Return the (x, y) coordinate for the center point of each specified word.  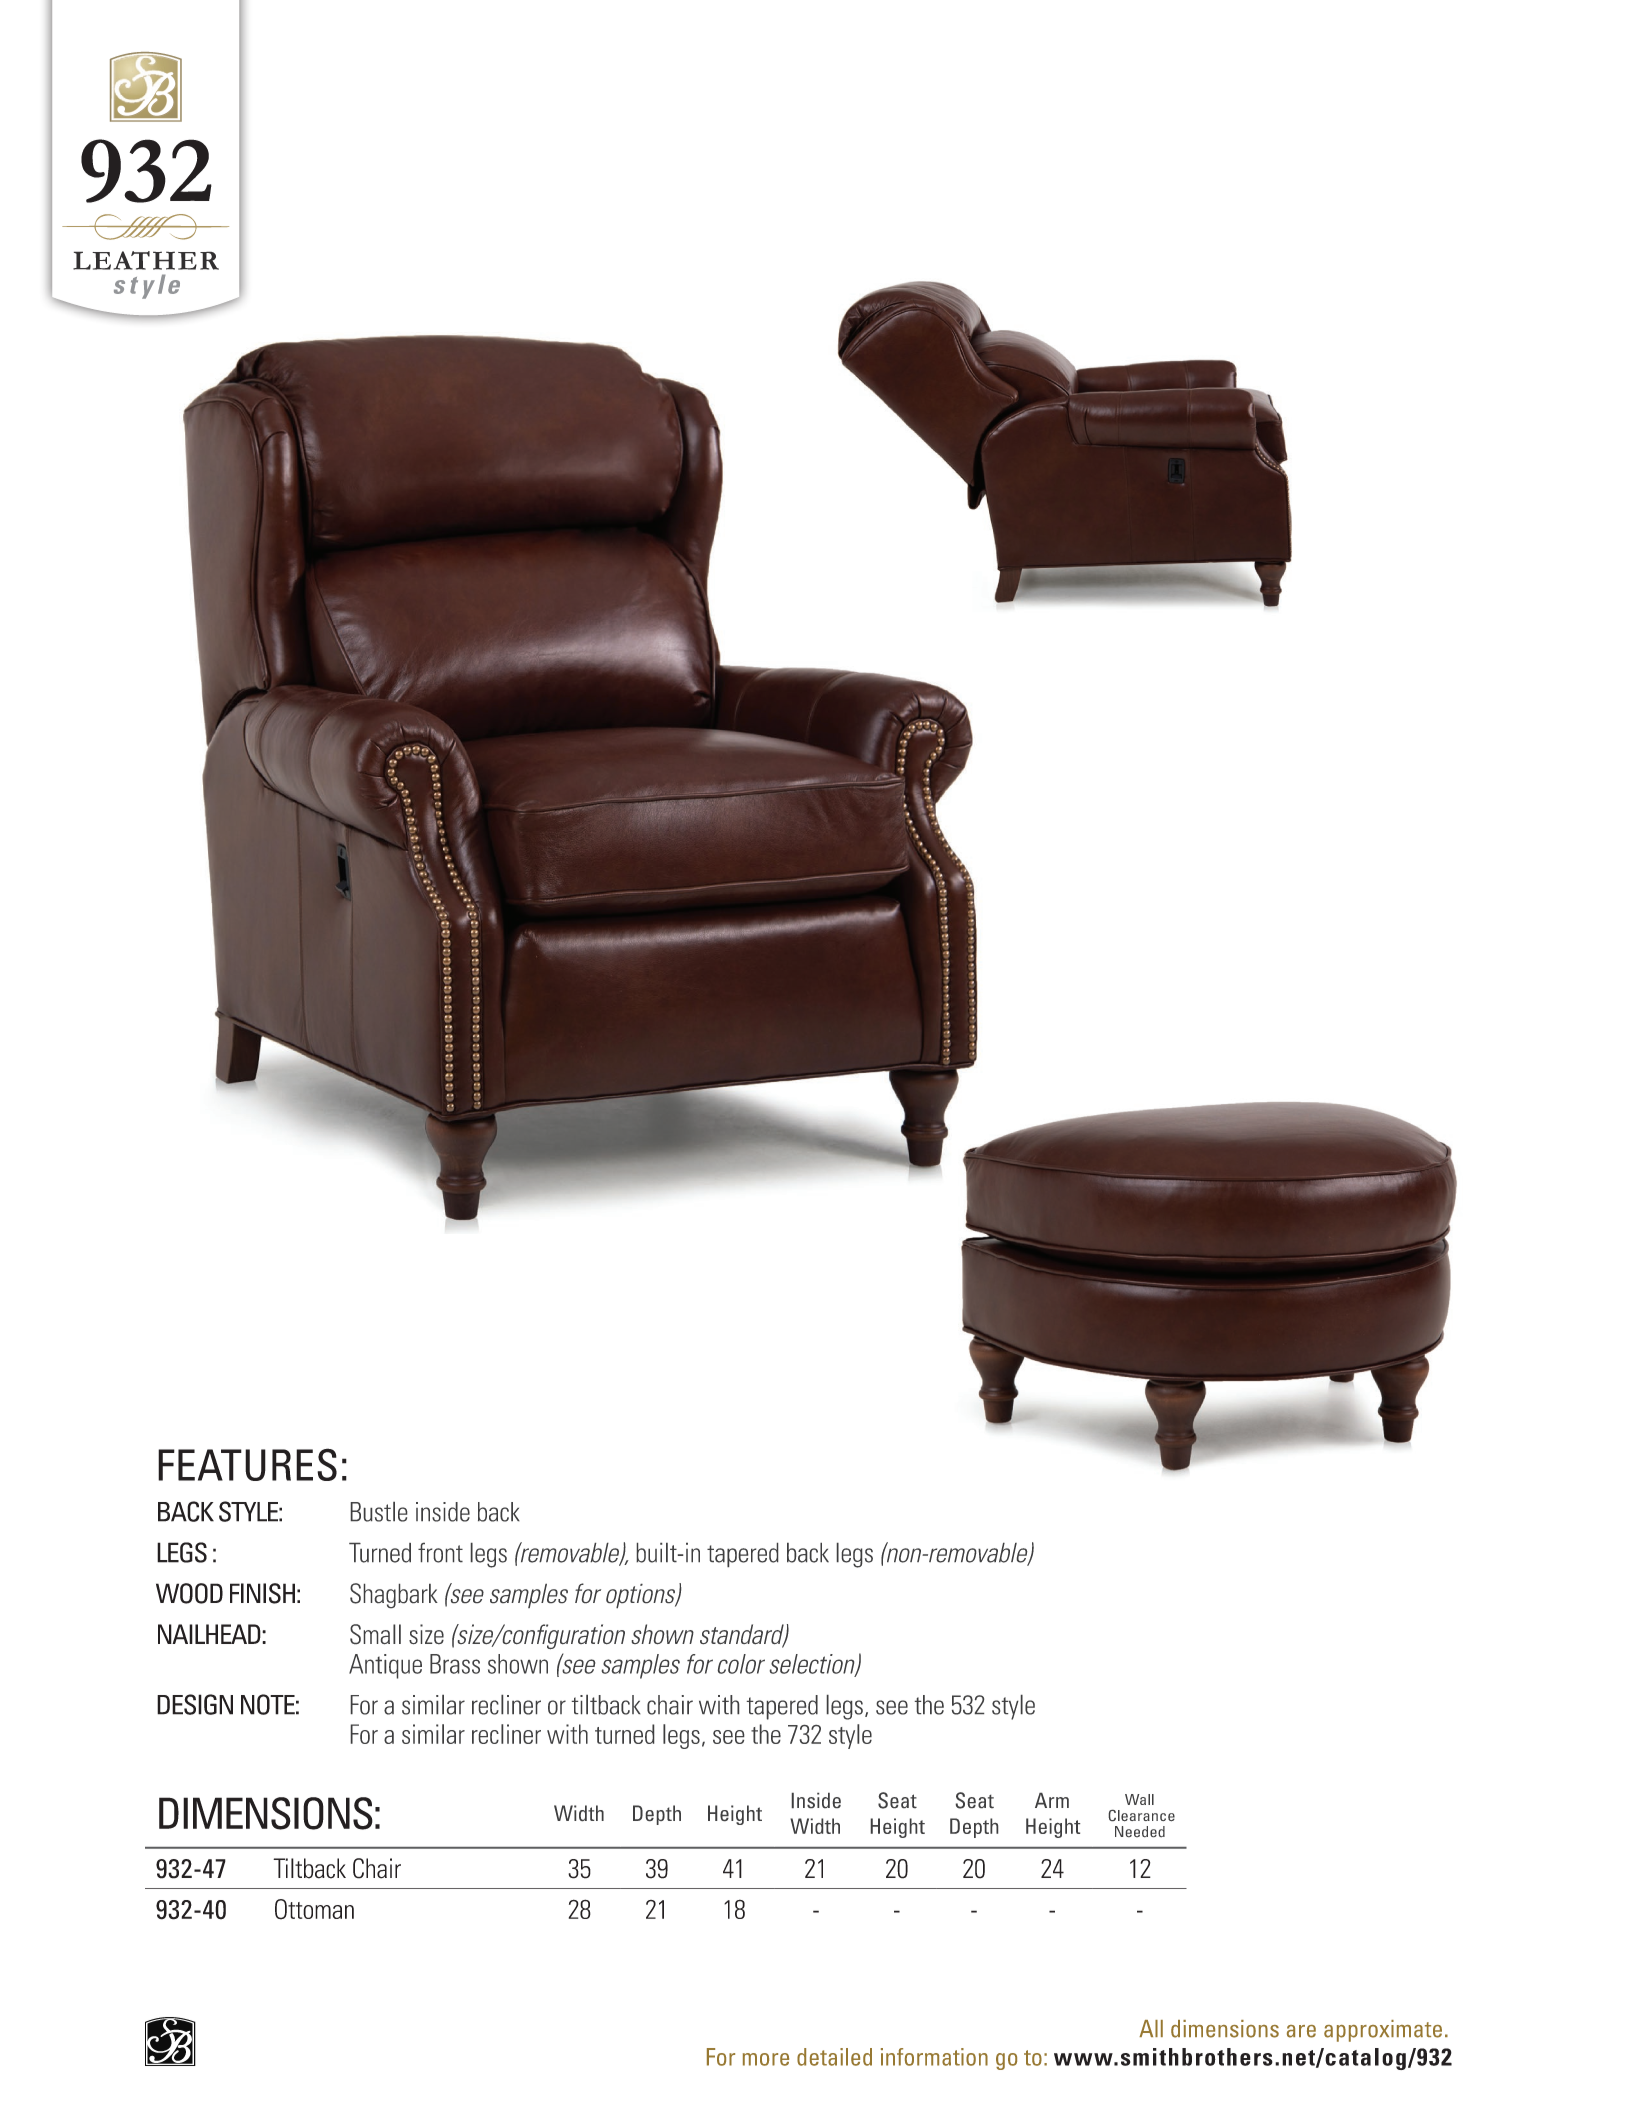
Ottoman (314, 1909)
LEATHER (146, 260)
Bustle (379, 1512)
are (1301, 2031)
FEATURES (247, 1464)
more (766, 2059)
